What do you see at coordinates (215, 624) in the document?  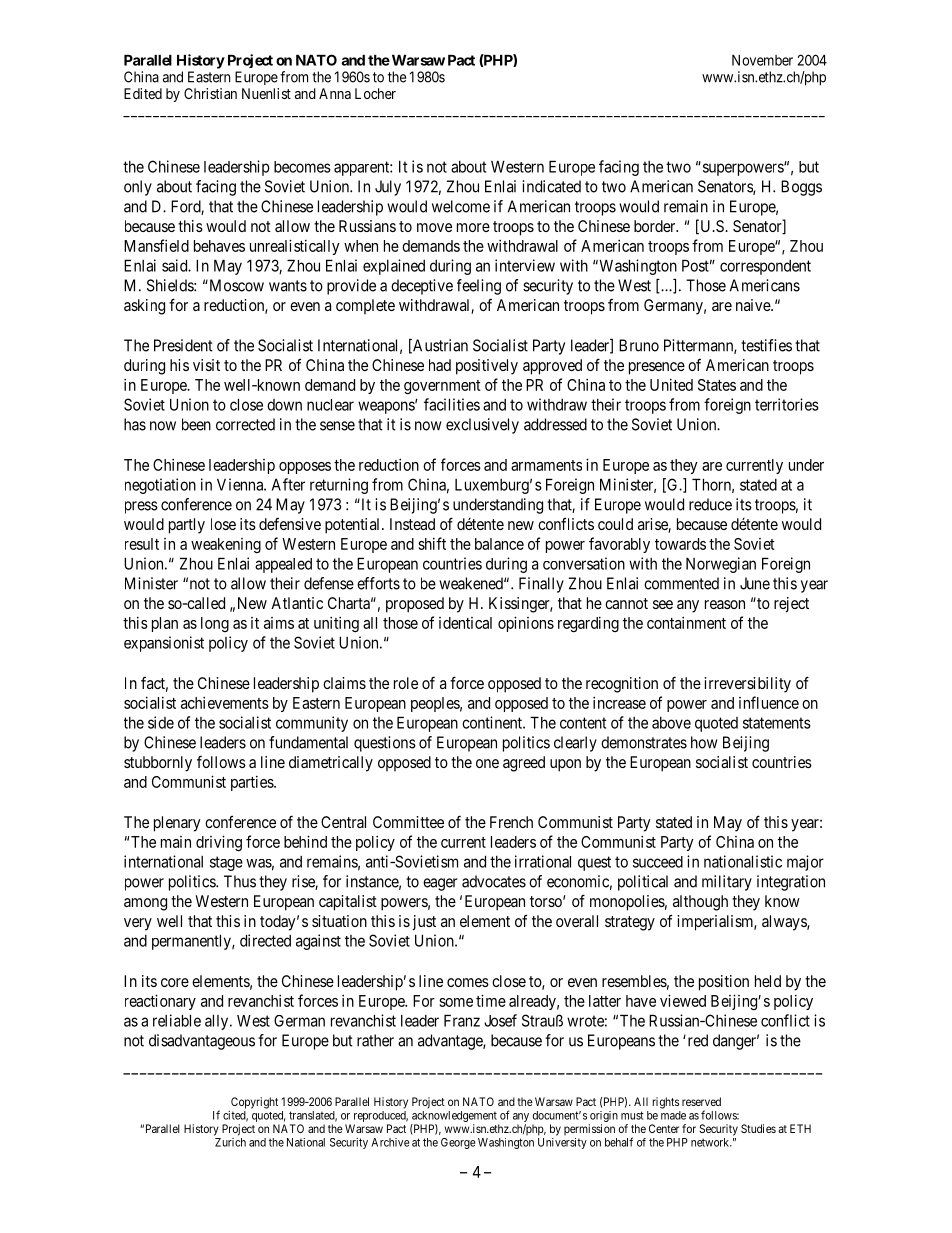 I see `long` at bounding box center [215, 624].
